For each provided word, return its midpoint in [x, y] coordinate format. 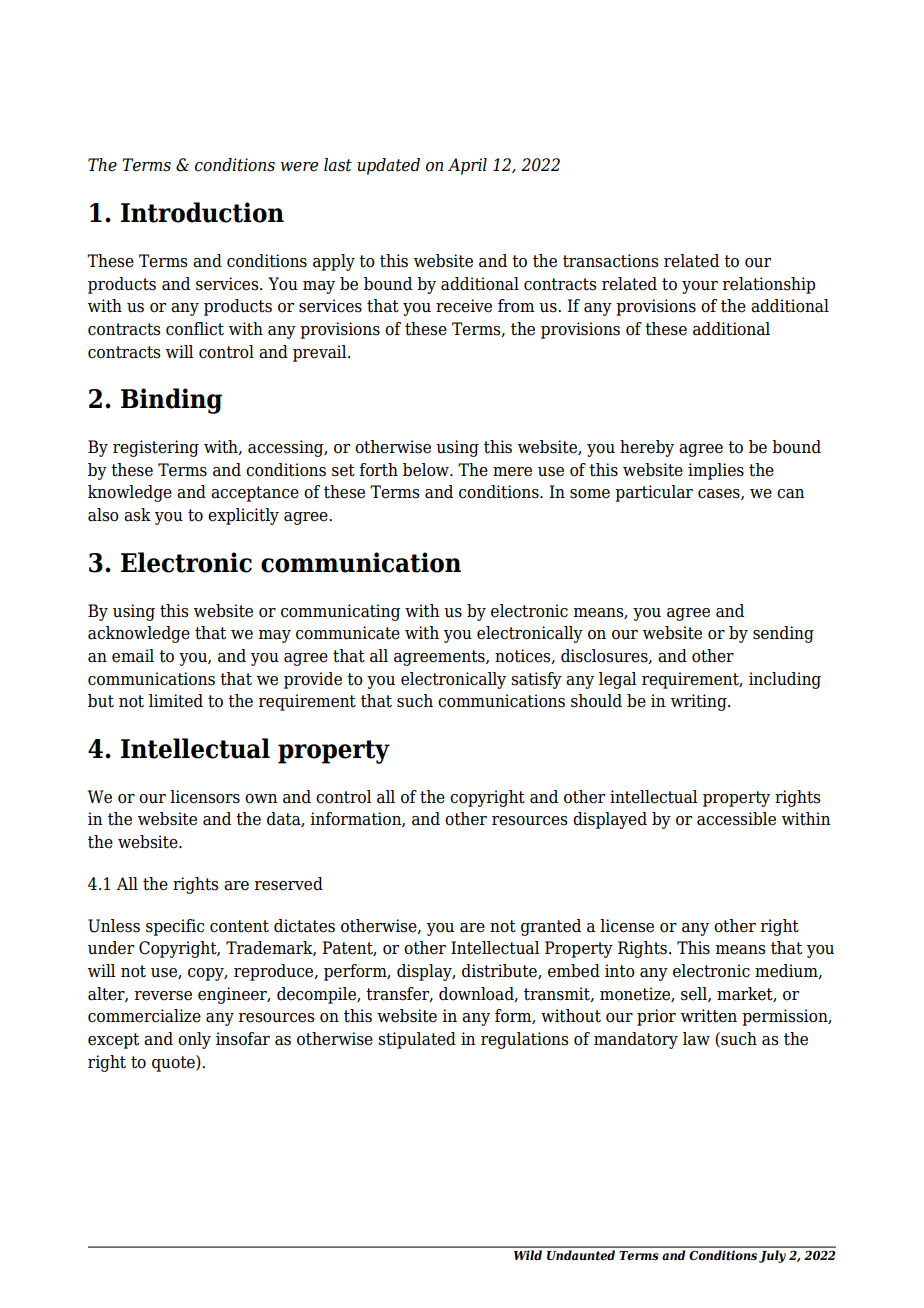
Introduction [202, 212]
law [696, 1039]
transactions [610, 261]
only [194, 1040]
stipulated [417, 1040]
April [467, 166]
